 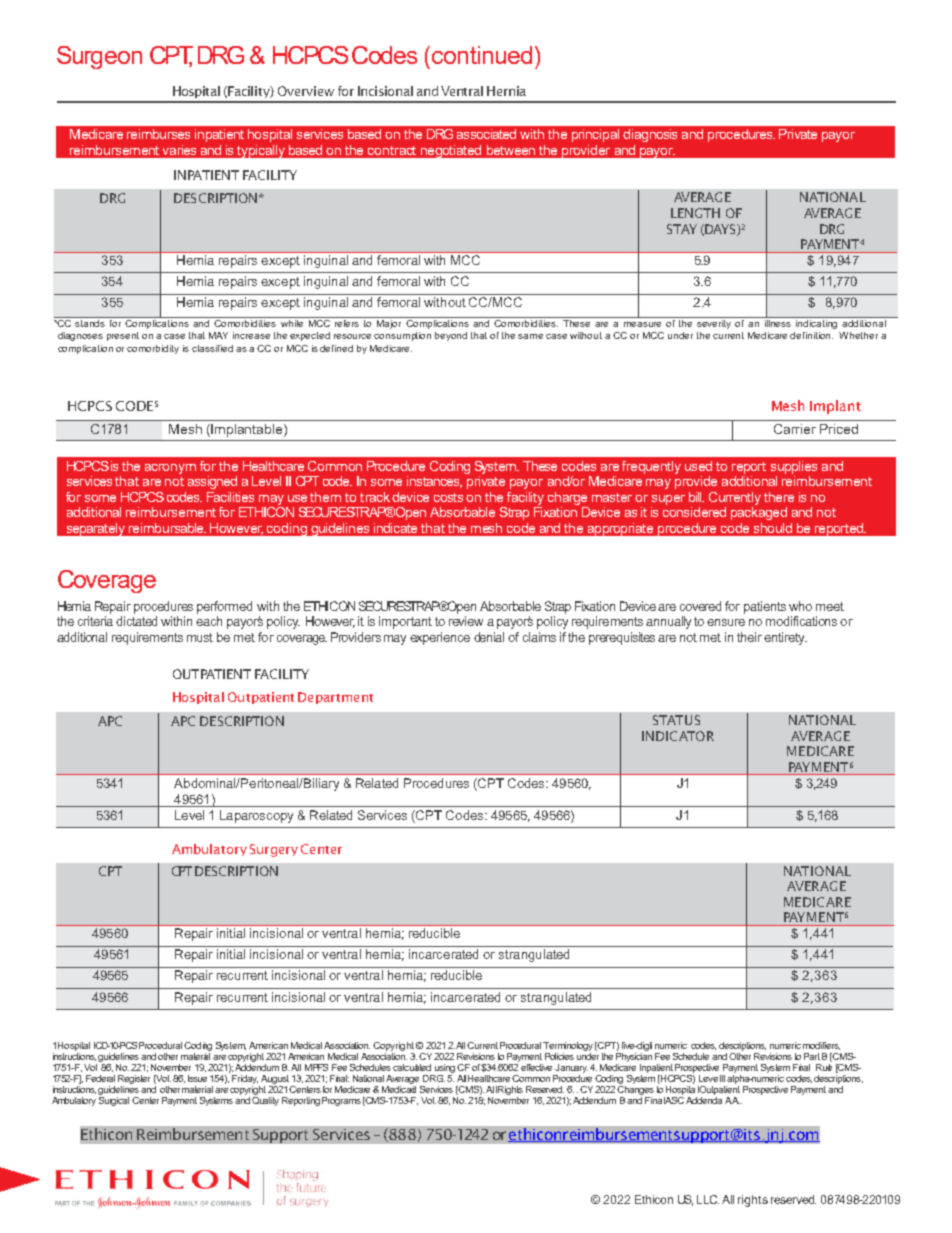 I want to click on review, so click(x=466, y=621).
